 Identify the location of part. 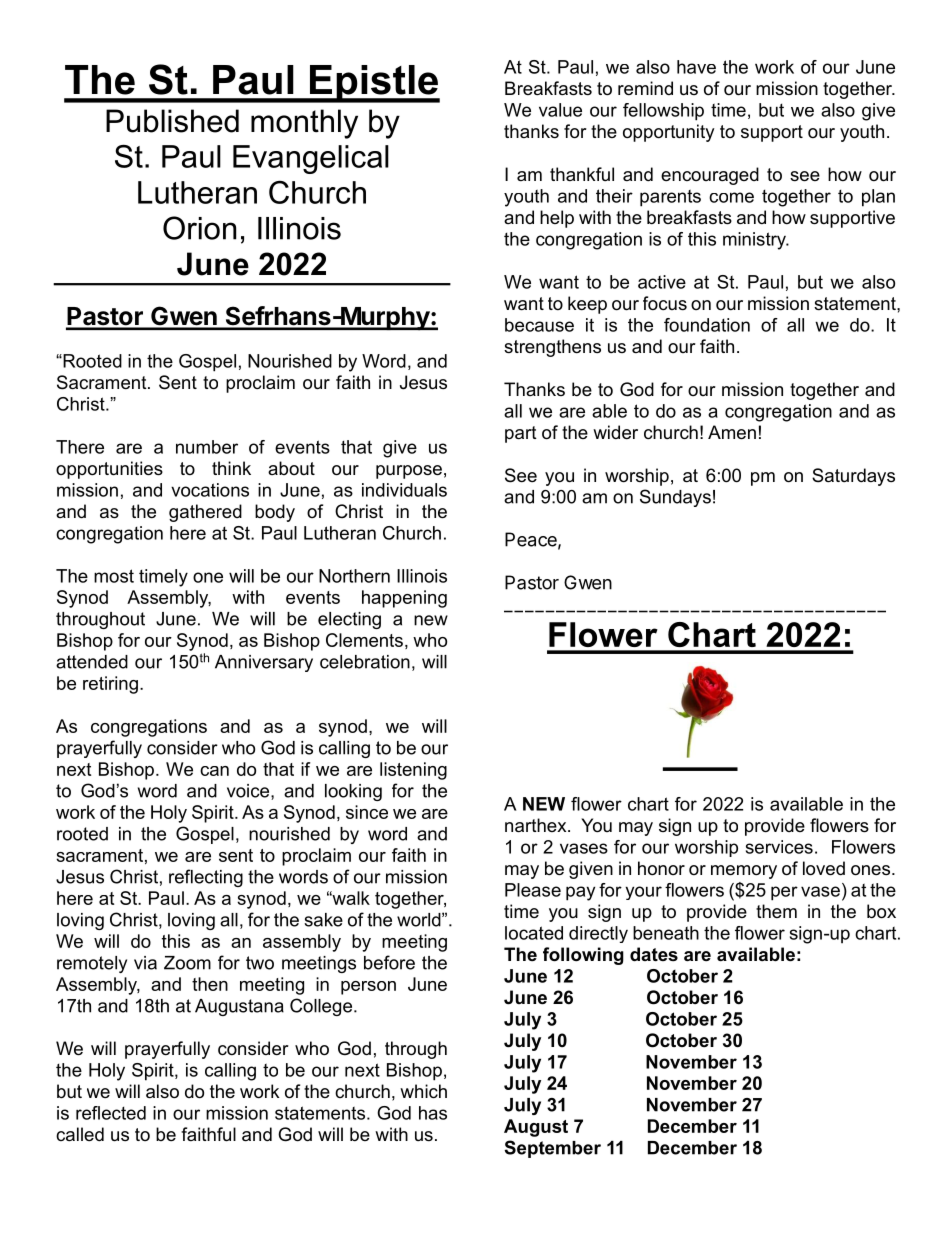
(521, 434).
